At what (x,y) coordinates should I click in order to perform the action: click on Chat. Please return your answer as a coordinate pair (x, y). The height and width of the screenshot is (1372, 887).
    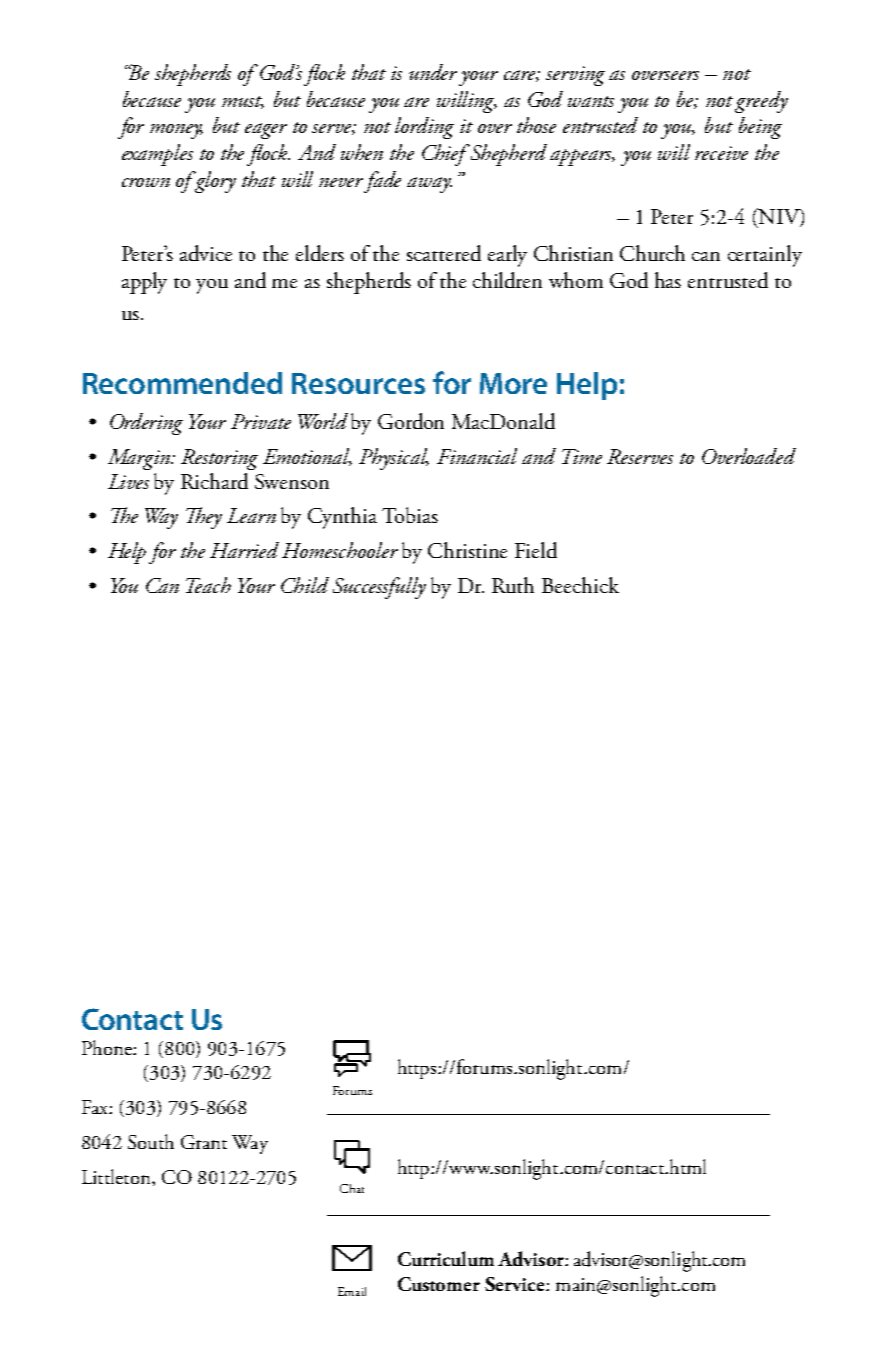
    Looking at the image, I should click on (352, 1188).
